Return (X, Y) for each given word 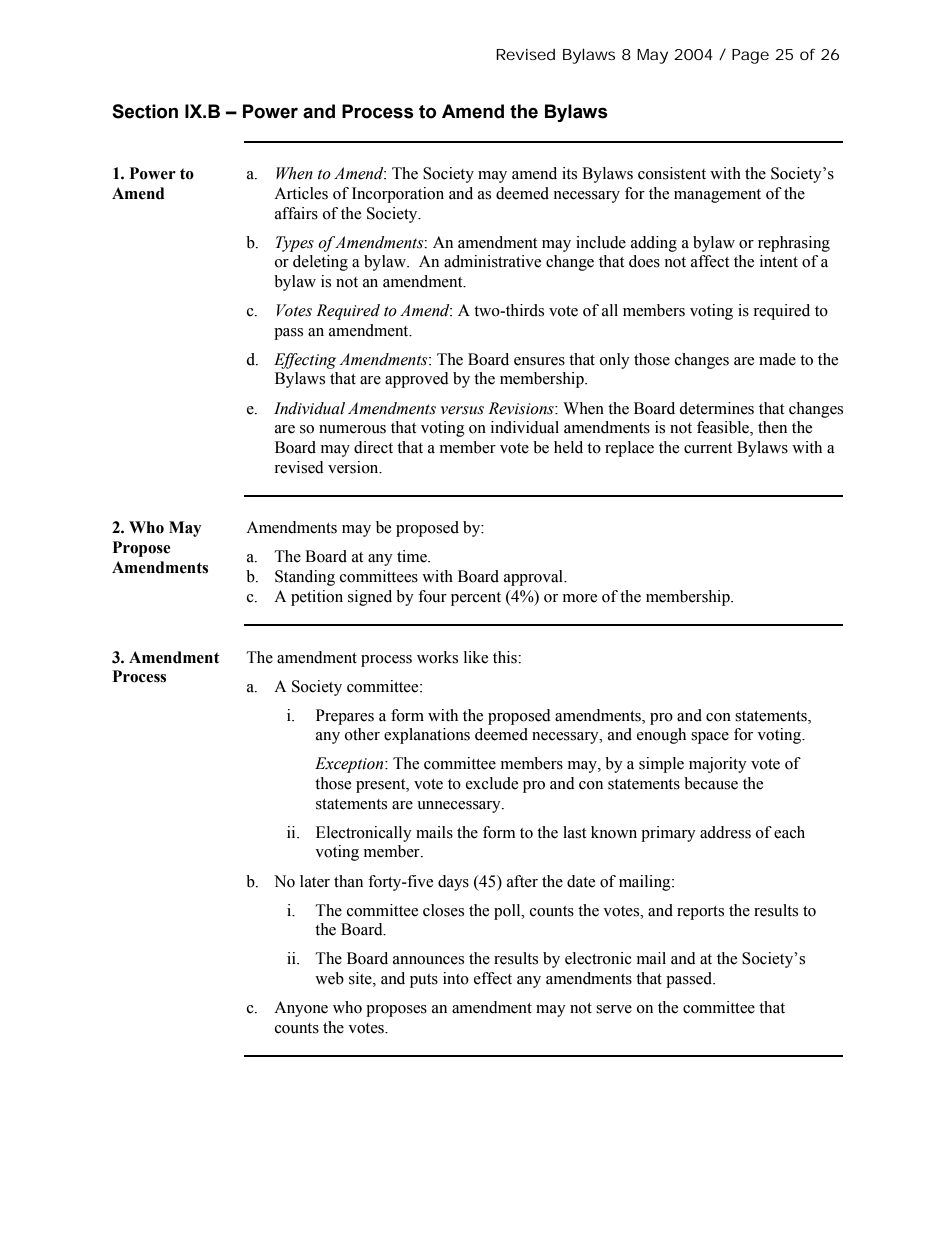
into (456, 978)
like (476, 657)
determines (716, 408)
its (569, 173)
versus (462, 410)
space (710, 738)
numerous (352, 429)
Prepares (345, 717)
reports (700, 913)
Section (145, 111)
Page (750, 56)
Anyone (301, 1009)
